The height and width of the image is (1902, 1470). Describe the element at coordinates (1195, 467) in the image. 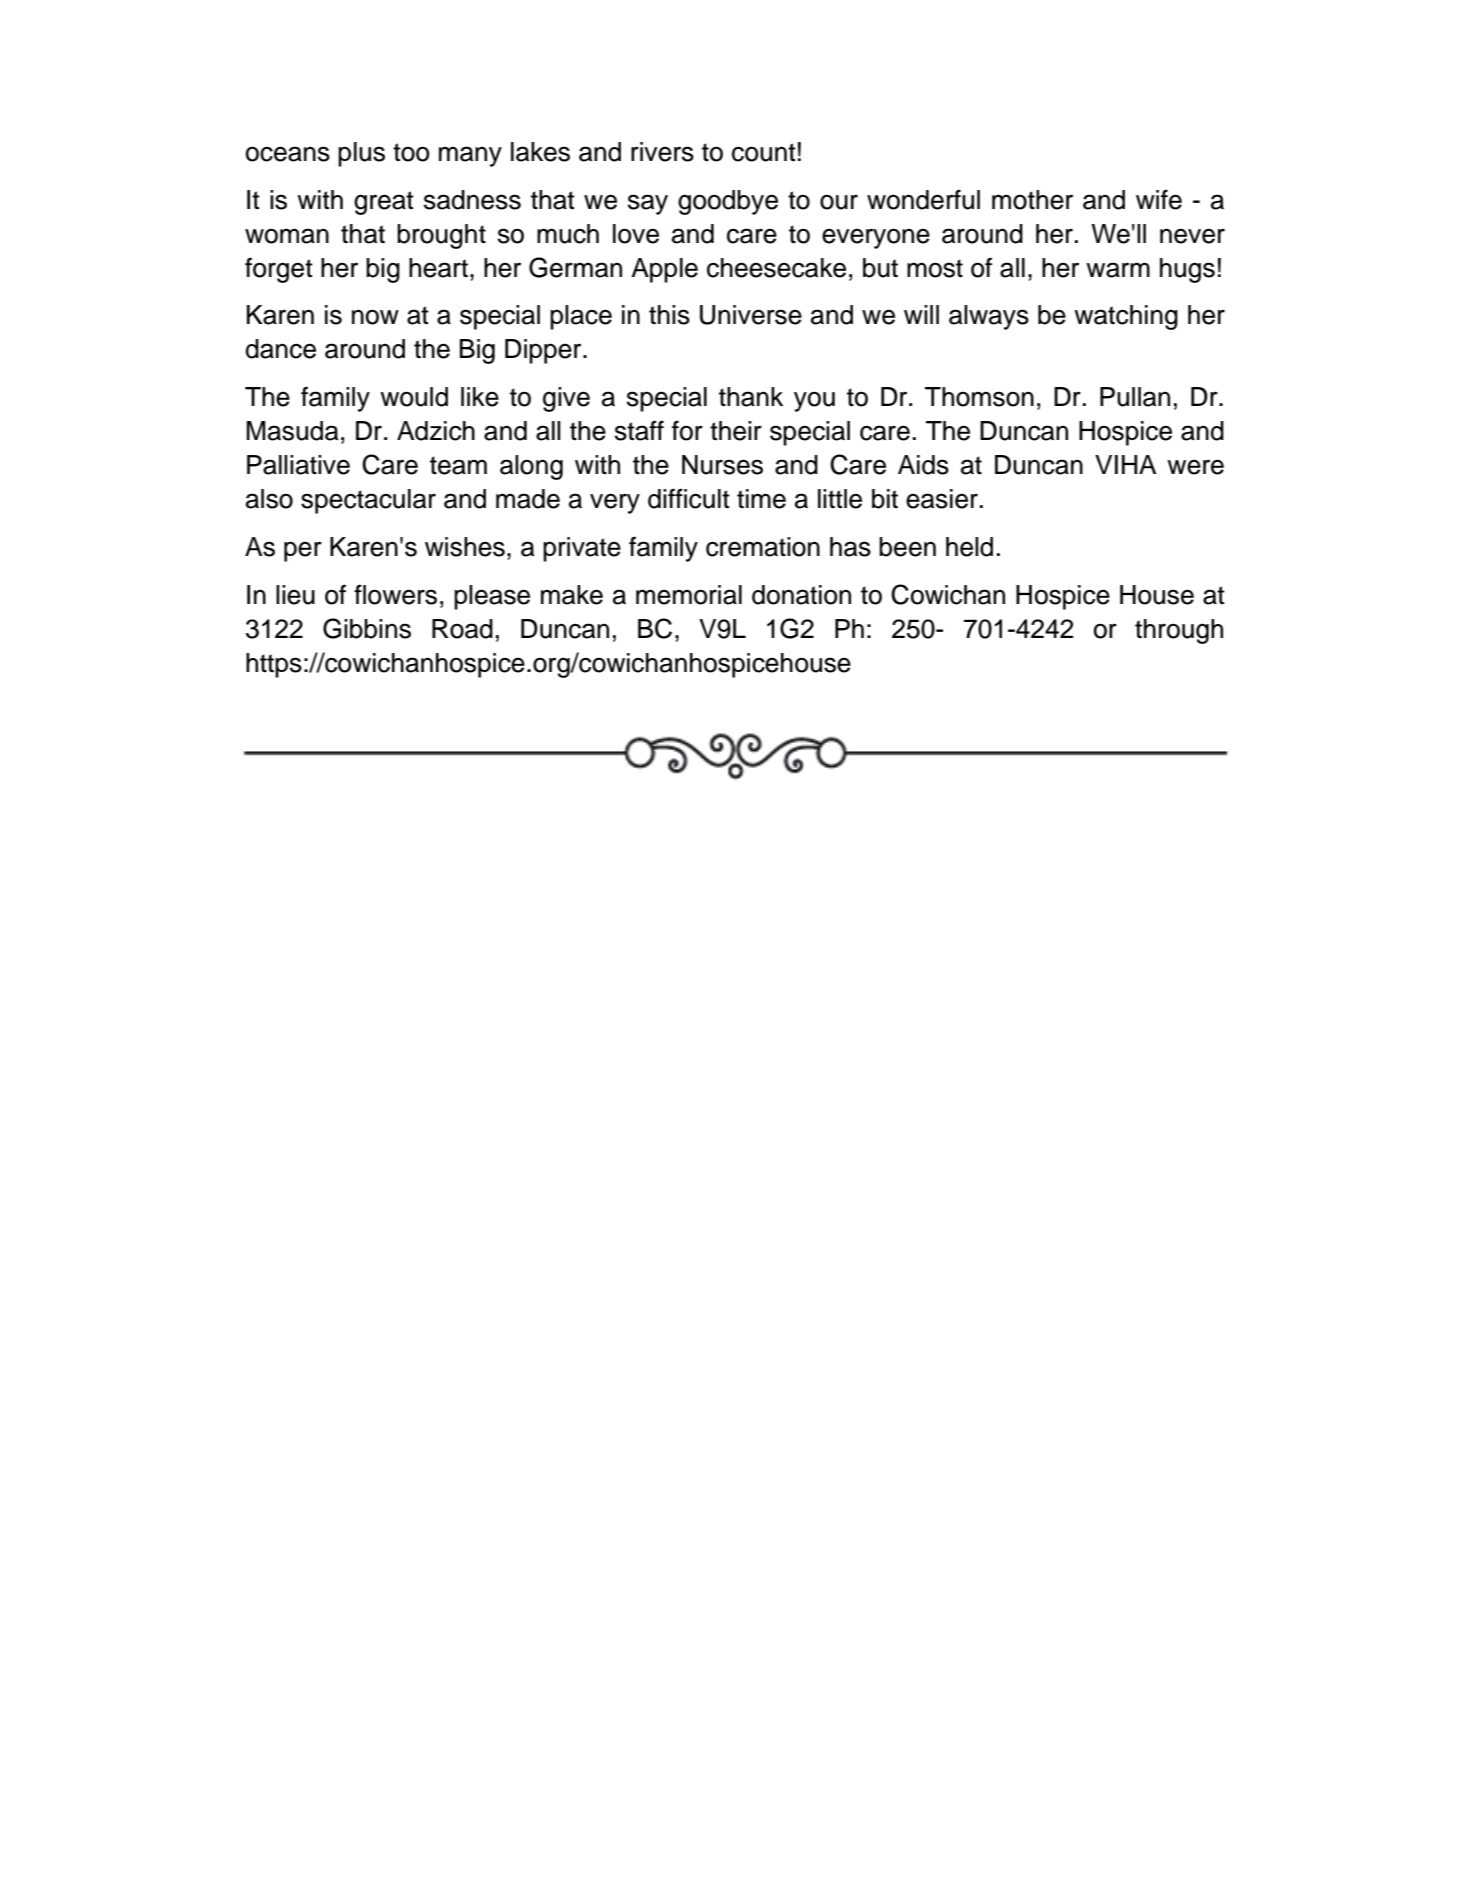

I see `were` at that location.
